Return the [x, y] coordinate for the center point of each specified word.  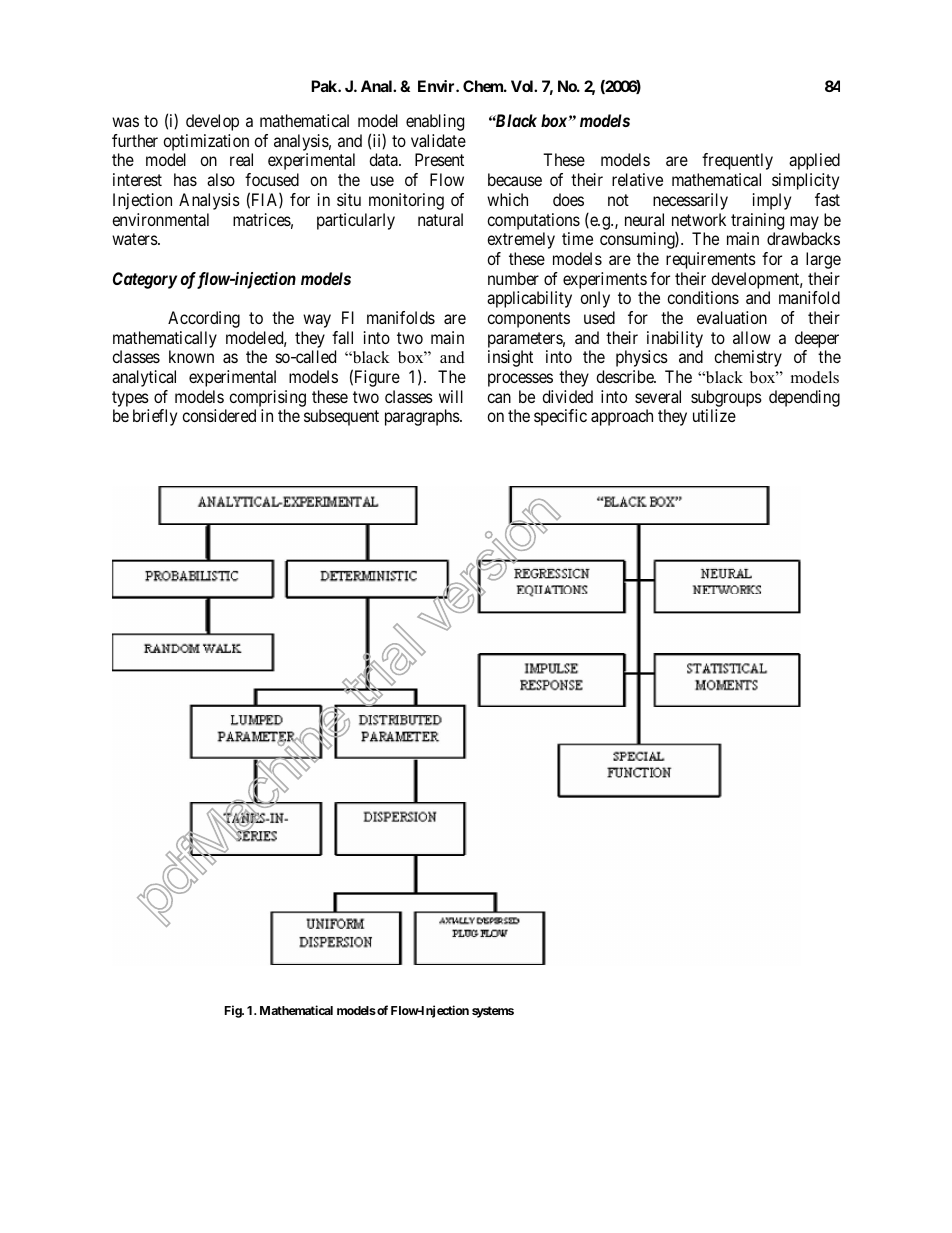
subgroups [726, 398]
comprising [267, 398]
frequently [737, 161]
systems [493, 1012]
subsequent [341, 417]
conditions [703, 297]
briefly [155, 417]
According [204, 319]
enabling [435, 122]
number [513, 278]
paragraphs [423, 417]
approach [622, 417]
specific [560, 417]
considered [219, 415]
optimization [206, 142]
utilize [714, 415]
